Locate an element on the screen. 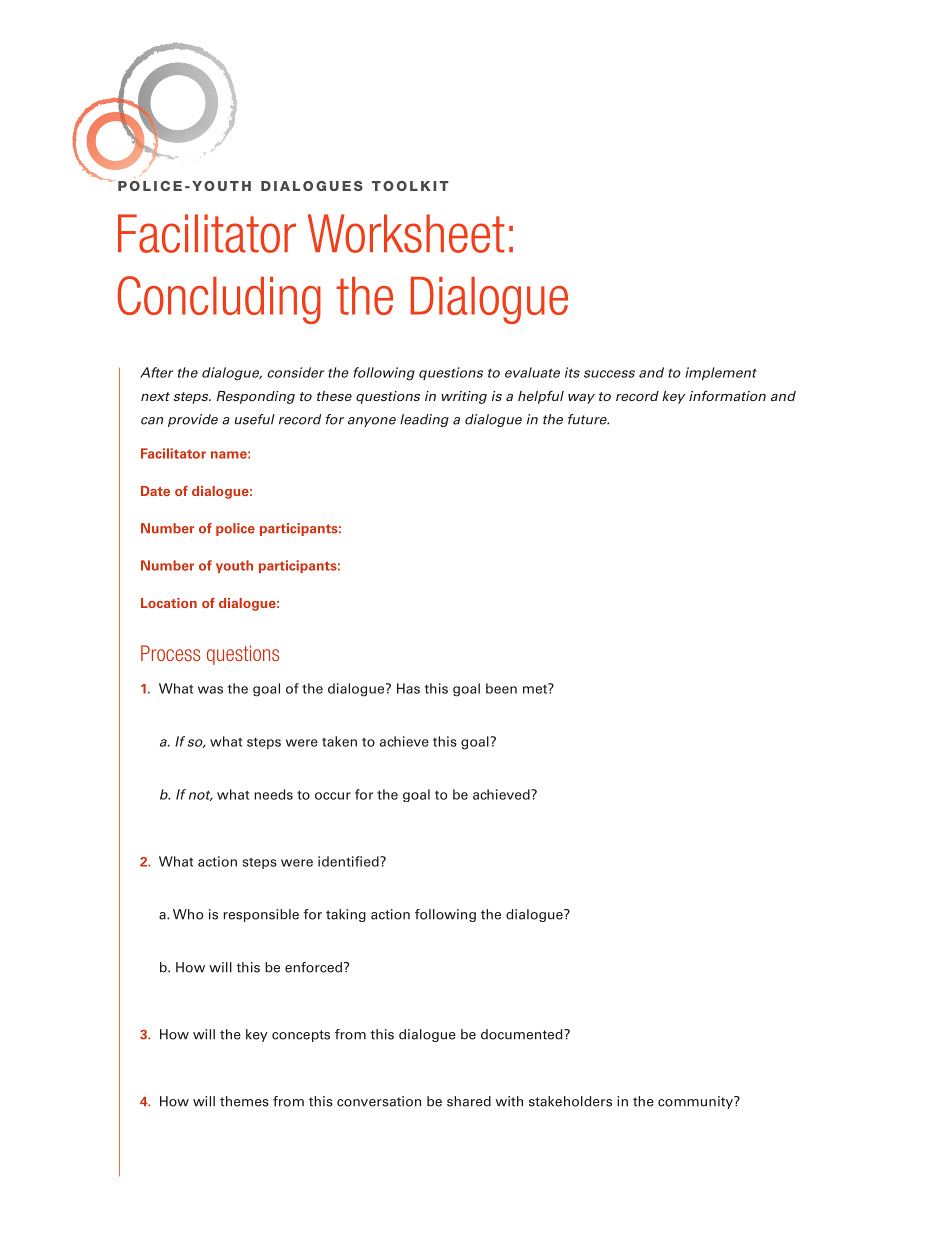 This screenshot has width=952, height=1233. Concluding is located at coordinates (219, 300).
